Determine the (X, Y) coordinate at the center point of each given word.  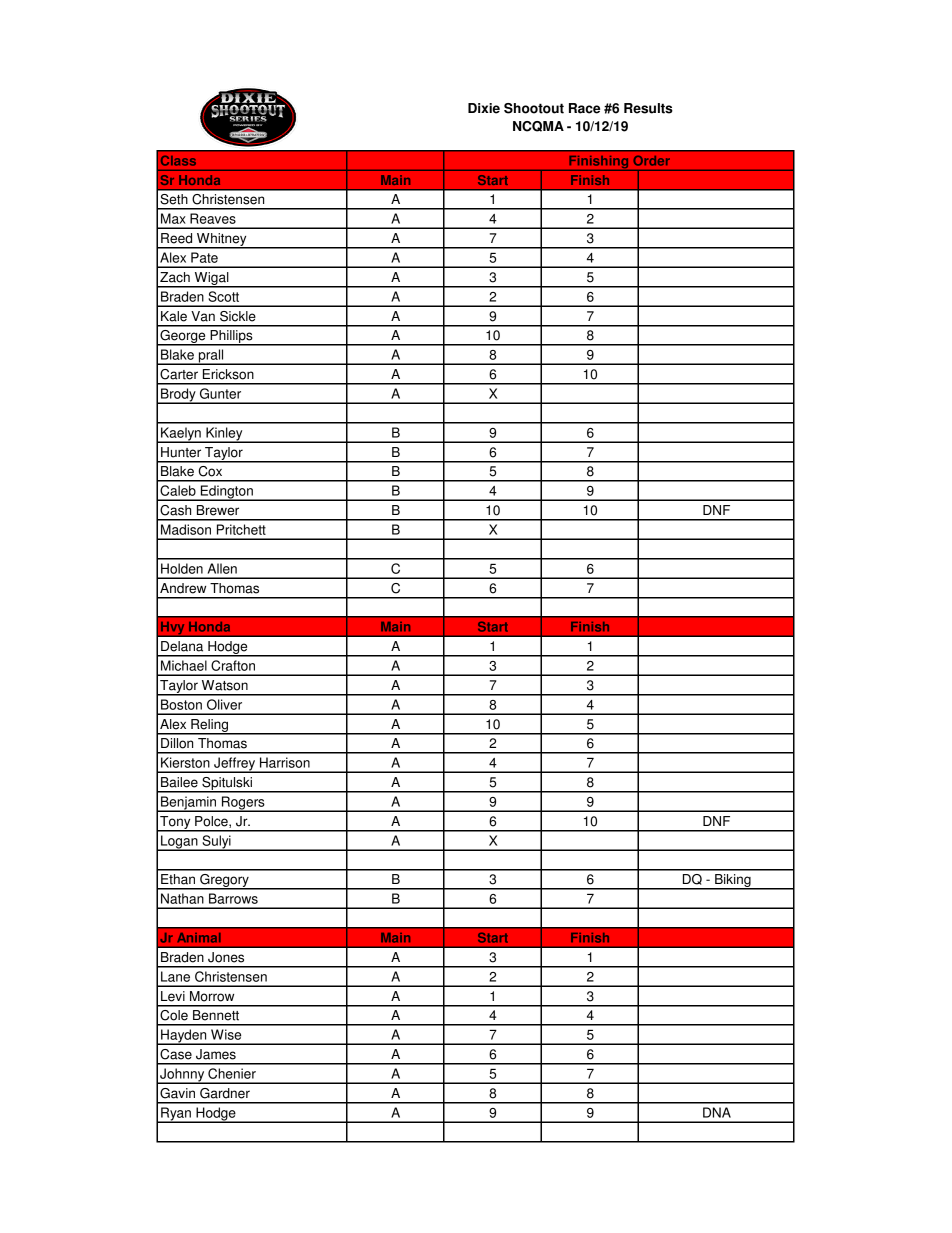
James (216, 1054)
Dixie (484, 108)
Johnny (182, 1076)
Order (651, 160)
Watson (225, 685)
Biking (733, 882)
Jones (226, 957)
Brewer (218, 510)
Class (178, 160)
